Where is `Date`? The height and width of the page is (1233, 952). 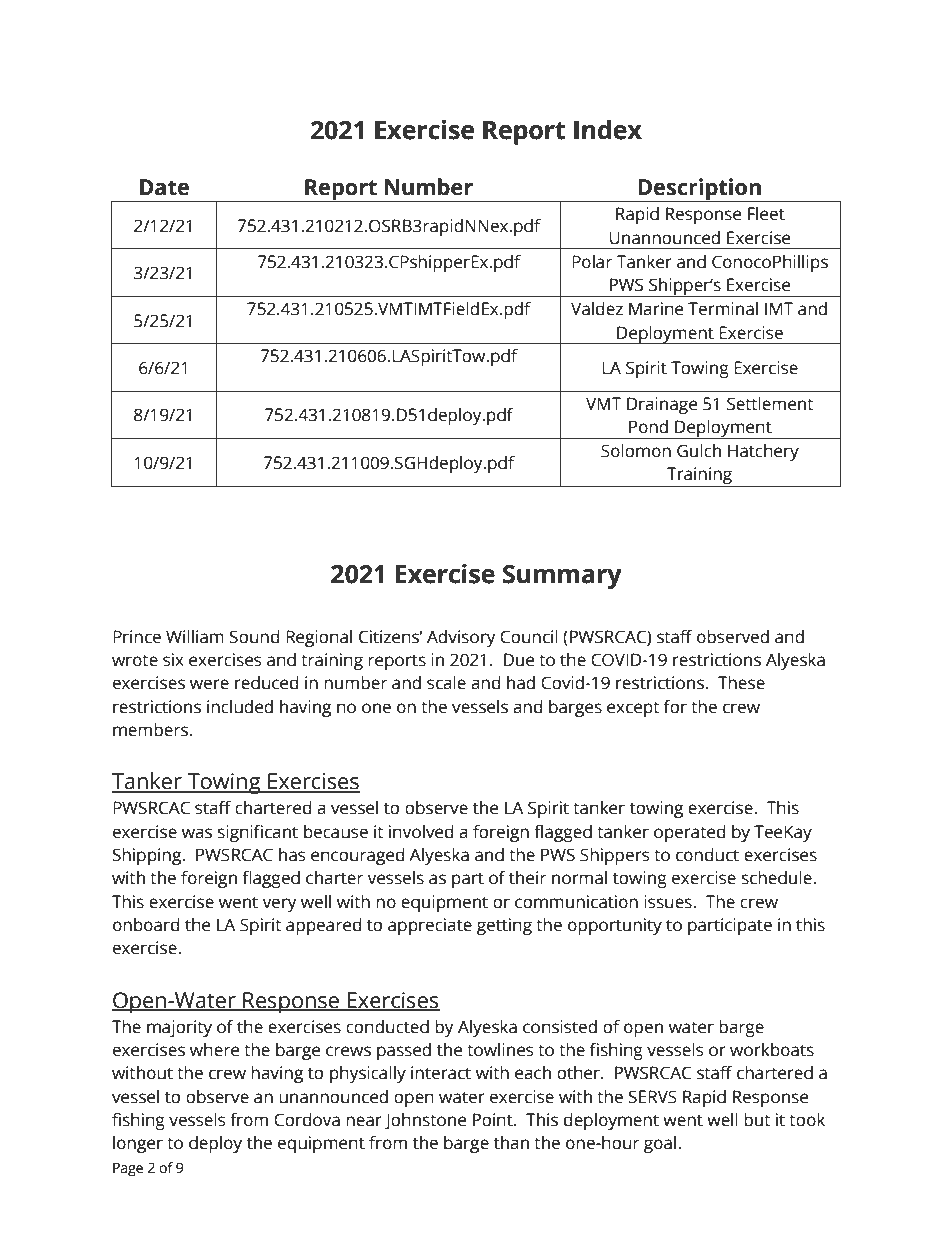 Date is located at coordinates (164, 187).
